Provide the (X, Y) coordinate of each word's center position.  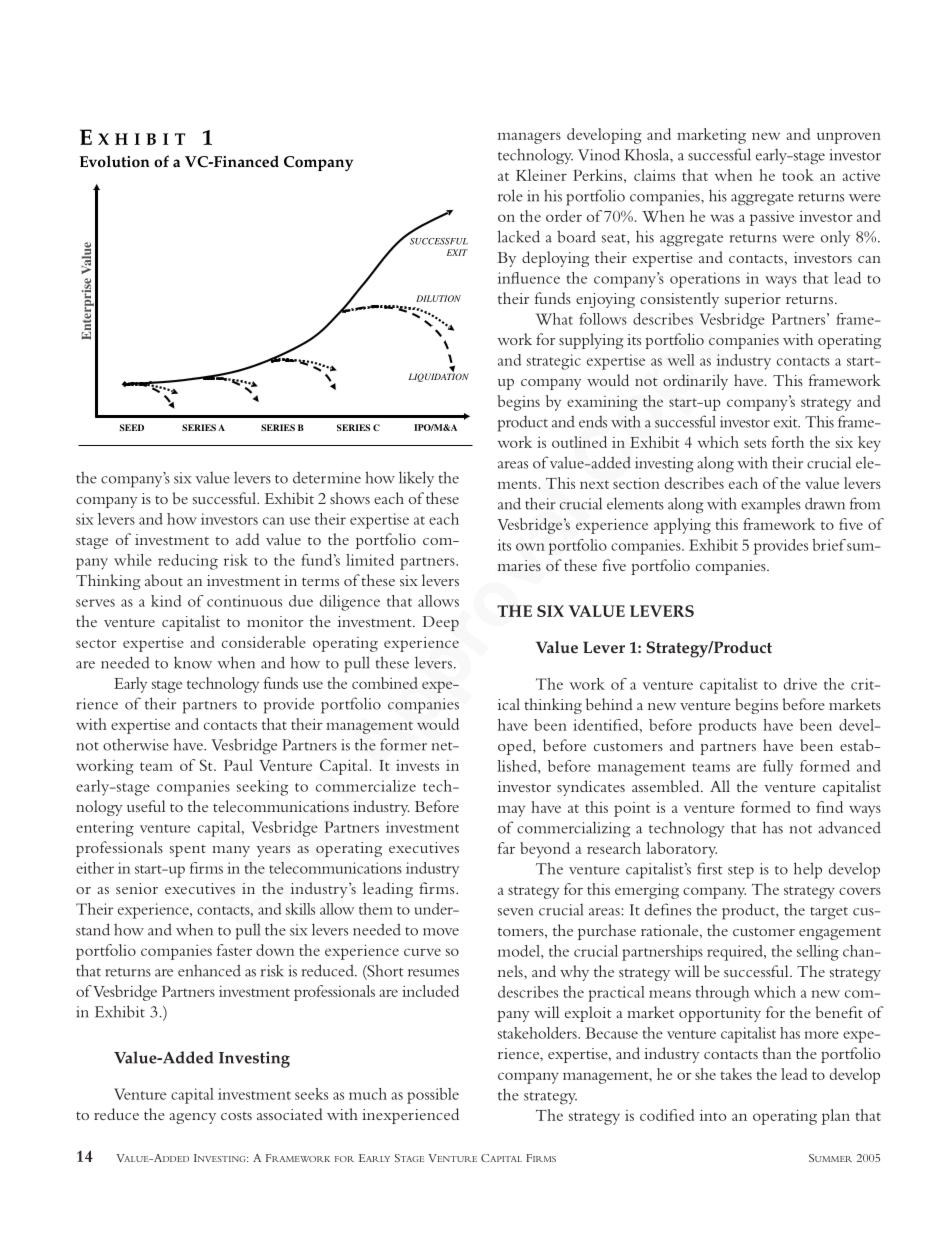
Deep (441, 623)
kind (166, 601)
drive (800, 684)
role (510, 195)
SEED (132, 427)
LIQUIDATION (439, 376)
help (808, 870)
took (798, 175)
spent (188, 851)
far (506, 848)
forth (788, 442)
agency (192, 1118)
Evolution (114, 161)
